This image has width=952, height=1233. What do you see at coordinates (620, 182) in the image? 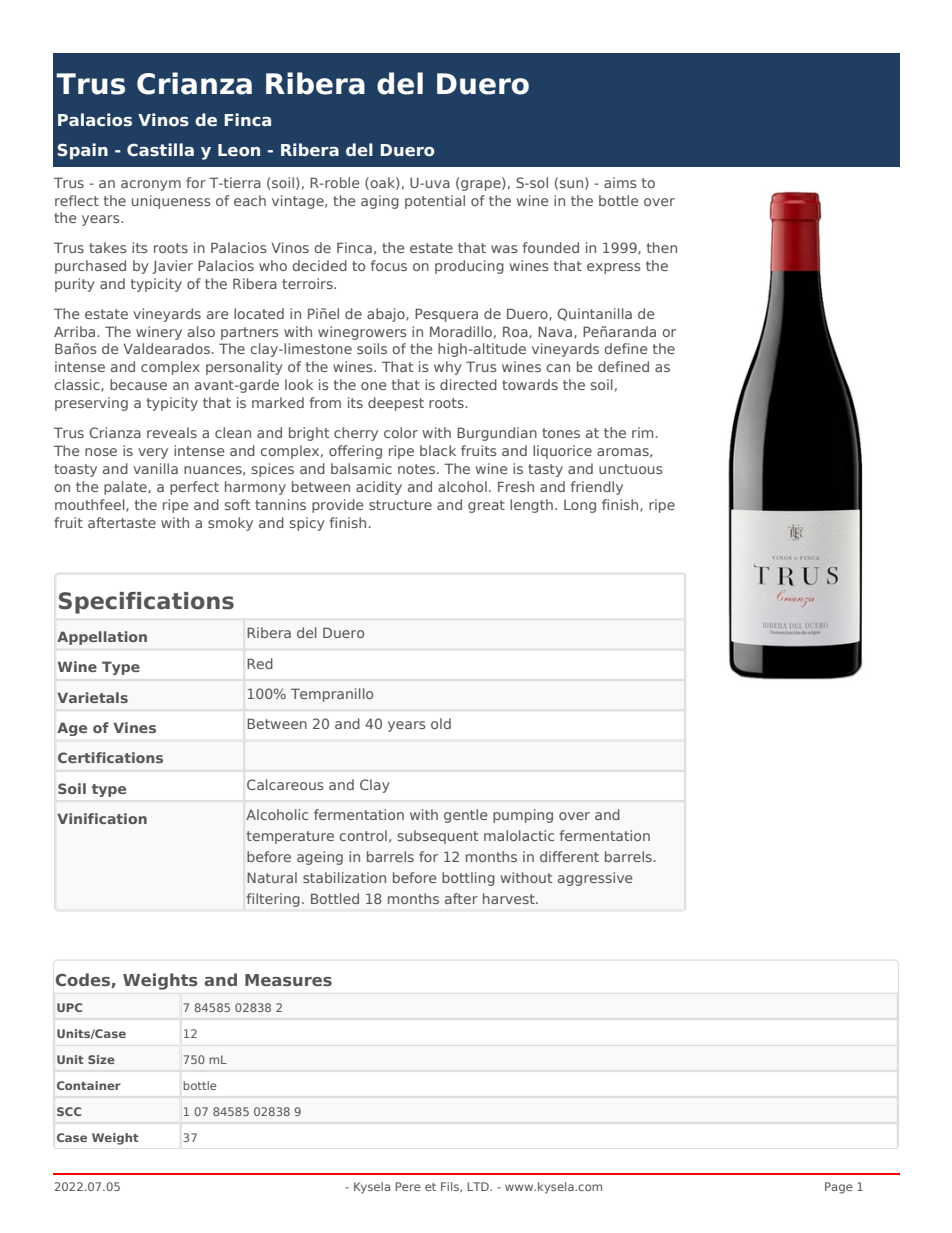
I see `aims` at bounding box center [620, 182].
